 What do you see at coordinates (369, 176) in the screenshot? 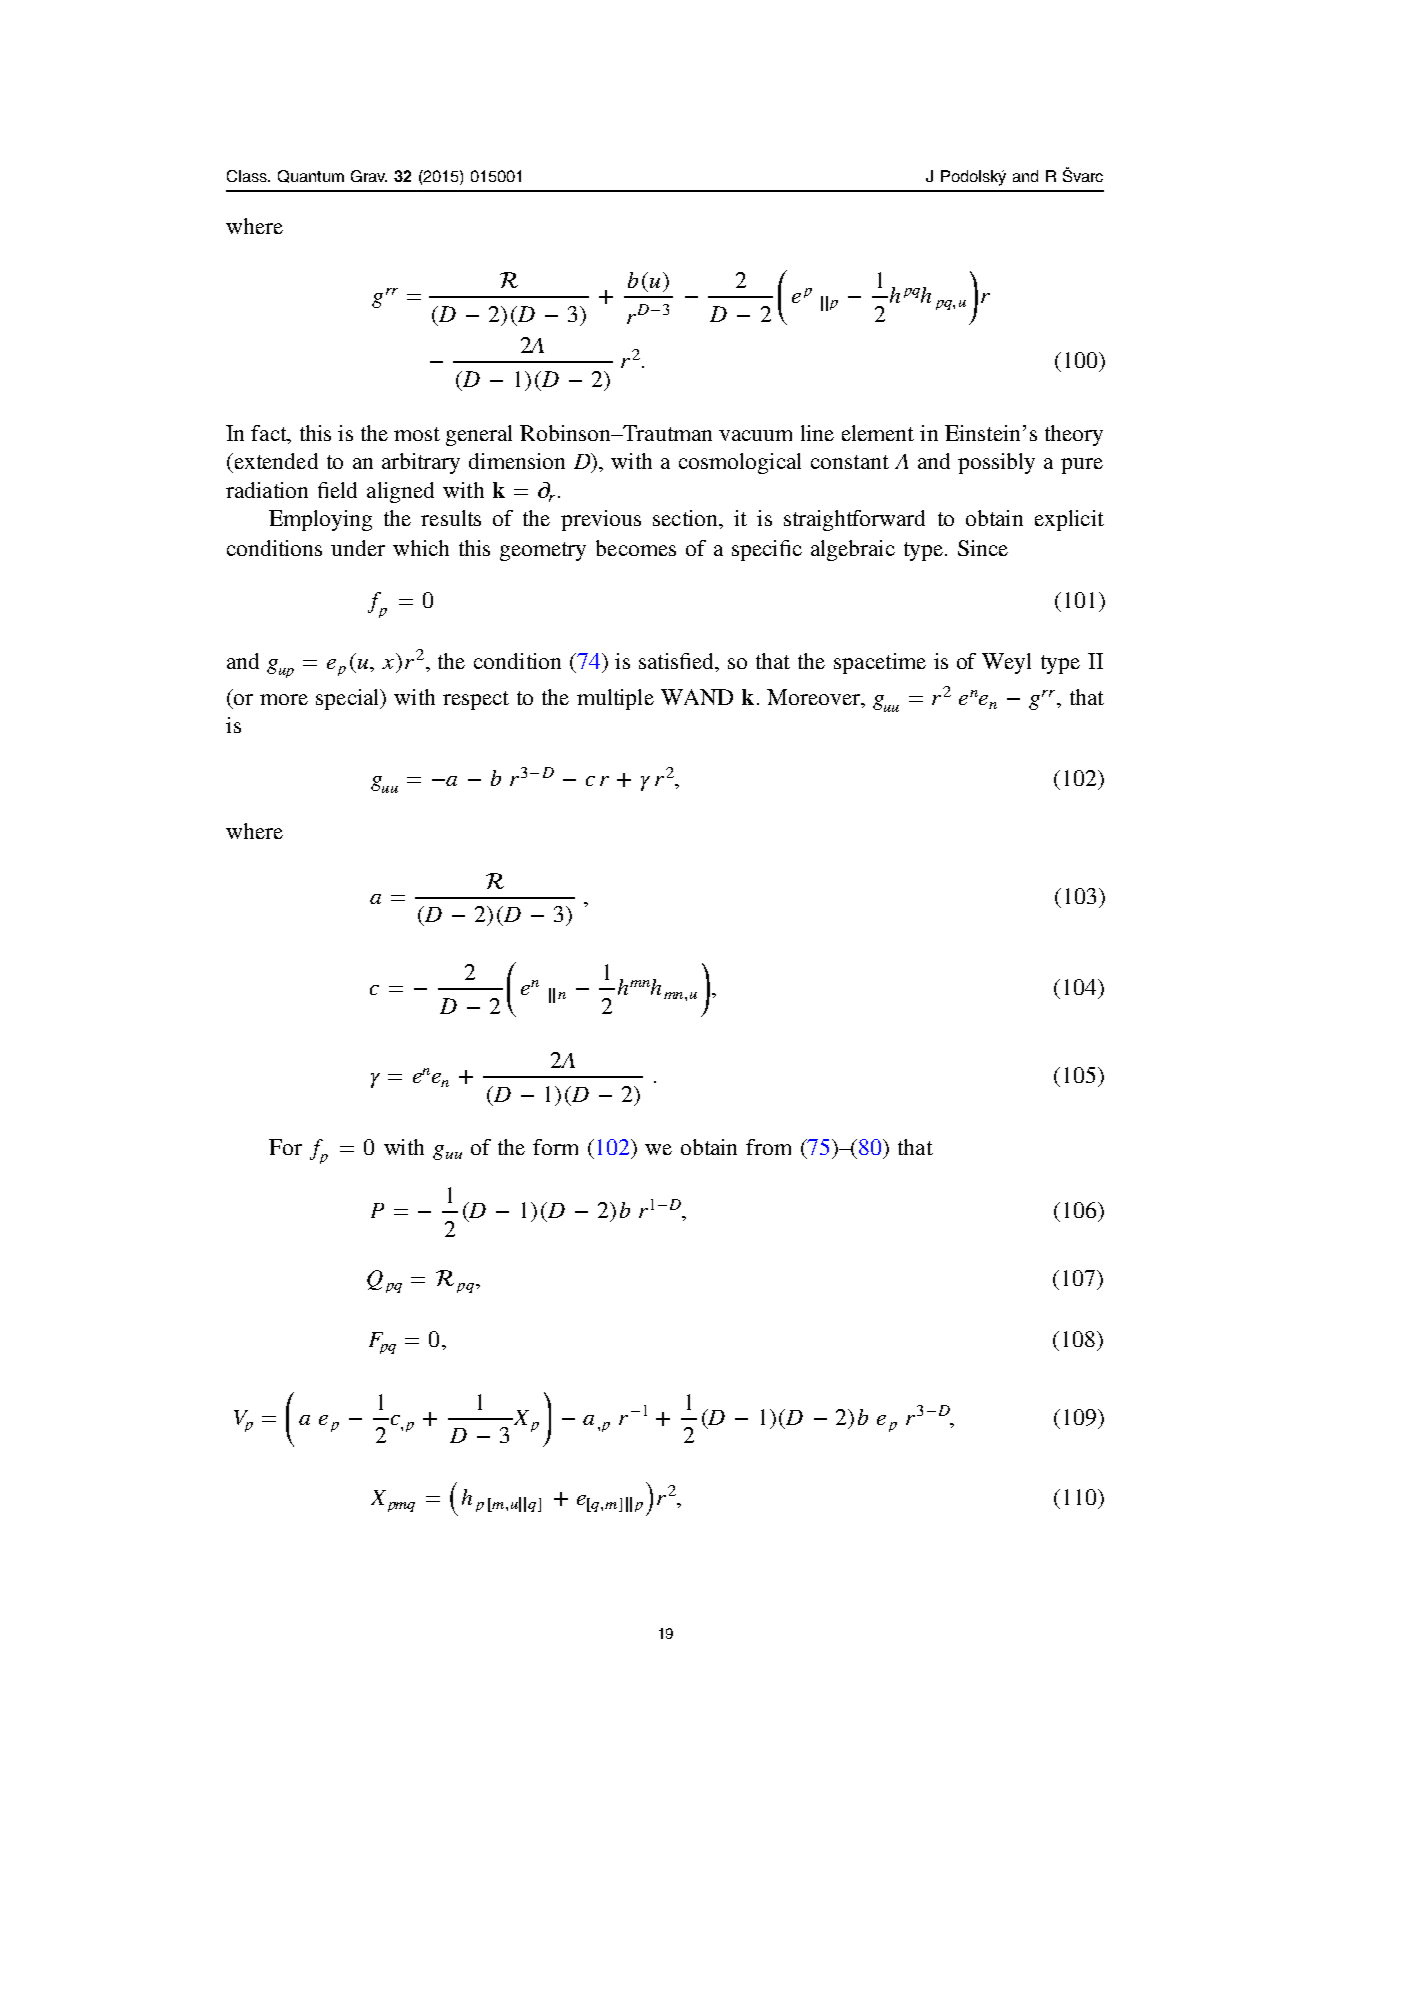
I see `Grav` at bounding box center [369, 176].
